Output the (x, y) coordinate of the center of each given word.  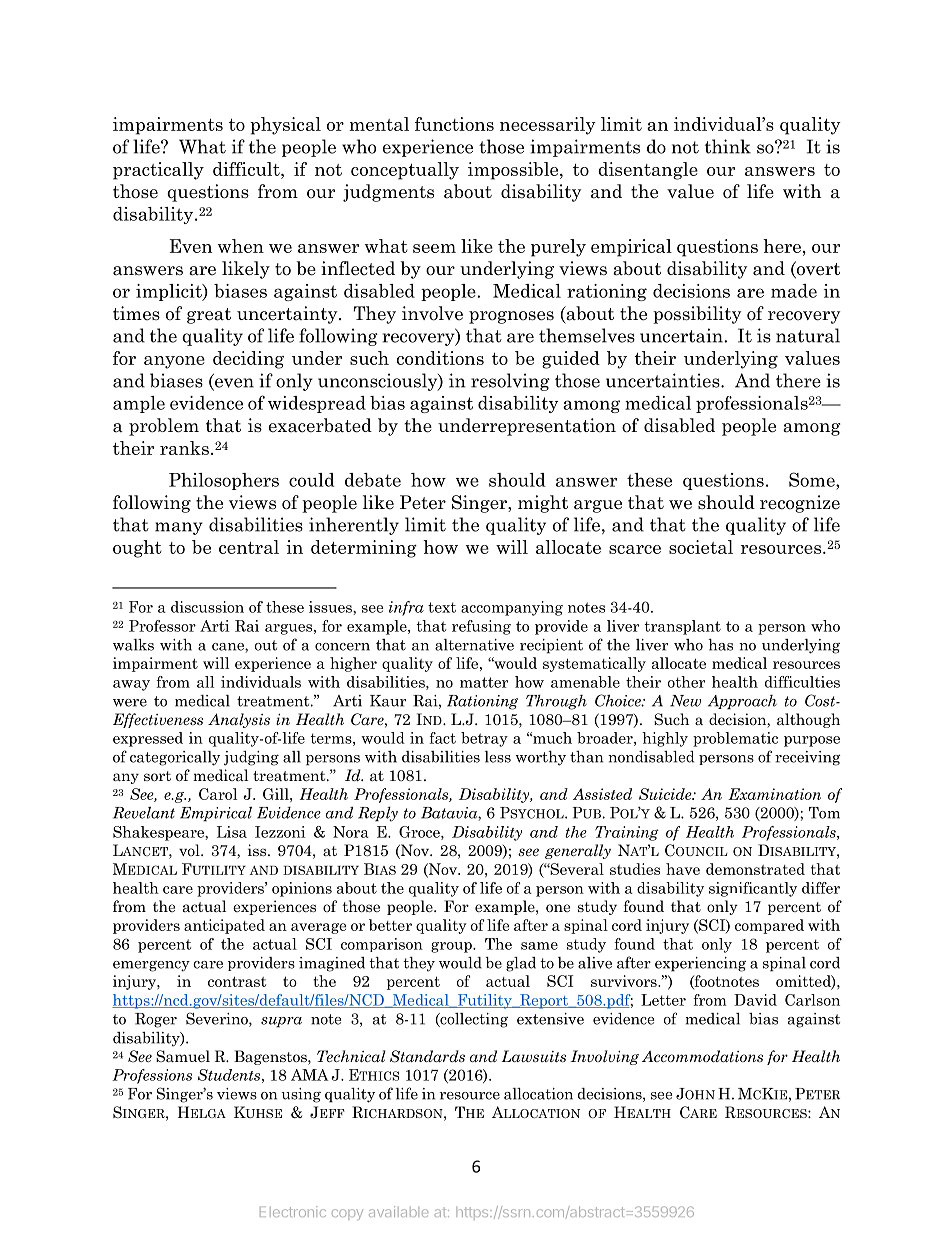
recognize (800, 504)
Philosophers (224, 481)
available (398, 1211)
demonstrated (755, 869)
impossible (514, 171)
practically (158, 171)
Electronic (293, 1211)
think (728, 146)
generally (578, 851)
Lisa (232, 832)
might (543, 504)
